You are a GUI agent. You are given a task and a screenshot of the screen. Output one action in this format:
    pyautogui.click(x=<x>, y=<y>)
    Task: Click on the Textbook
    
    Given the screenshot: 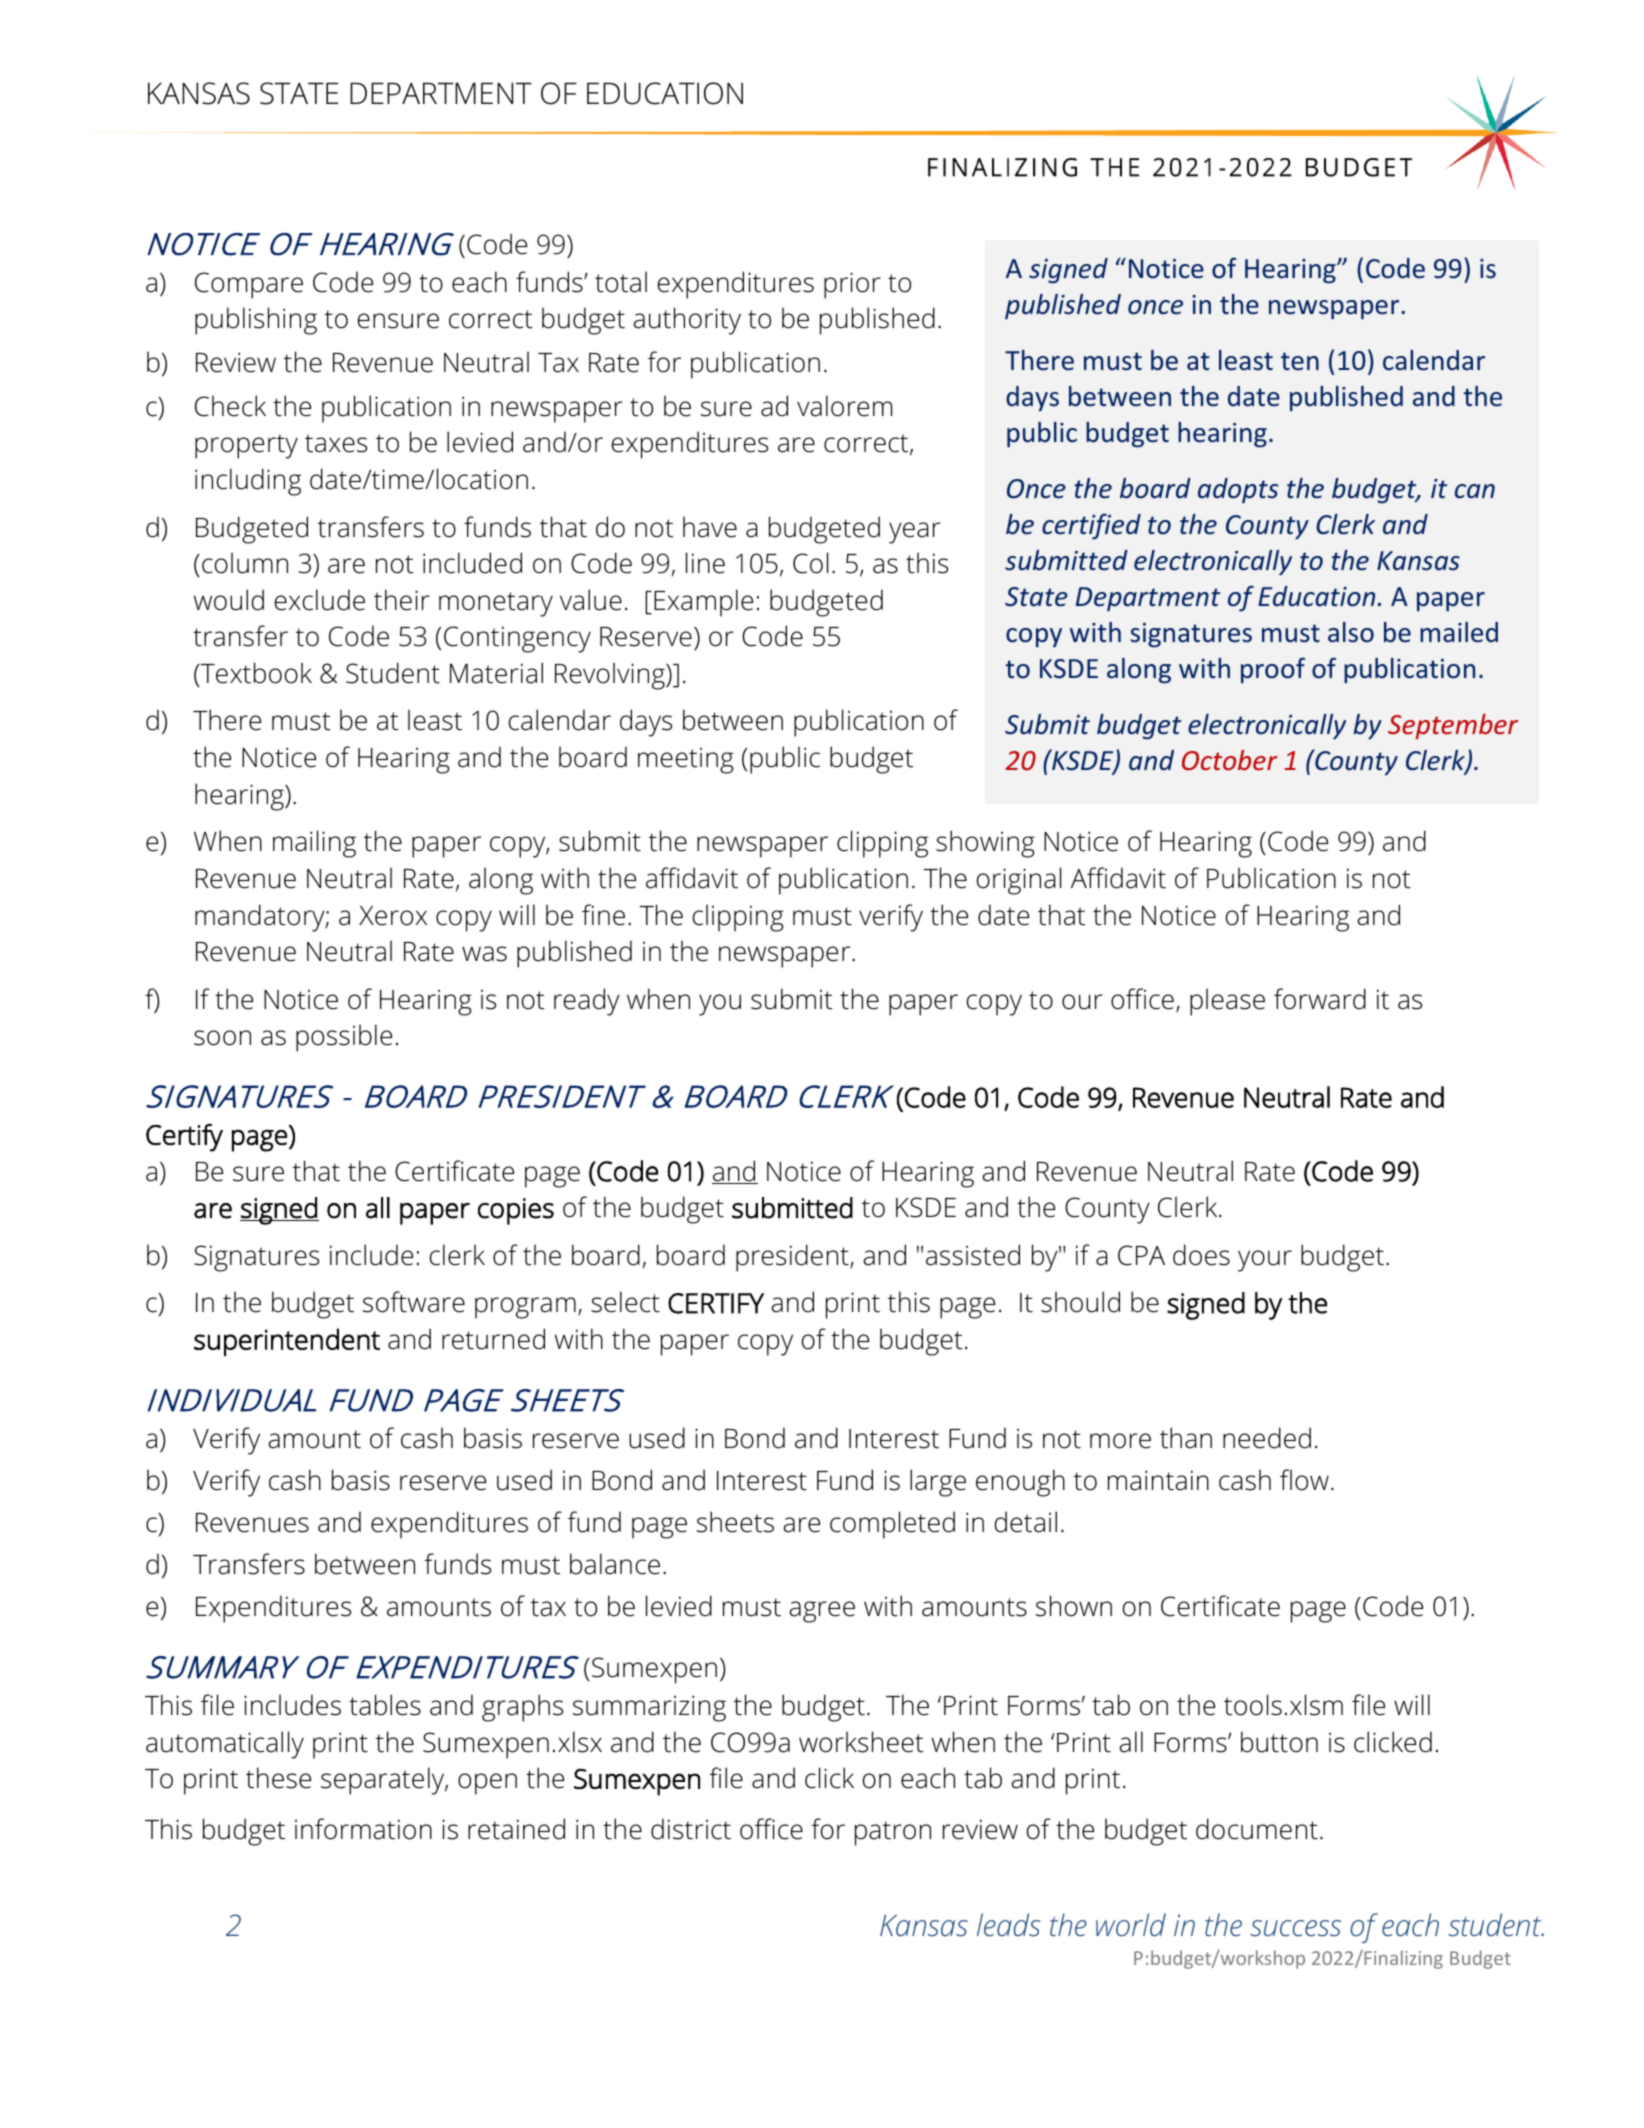 What is the action you would take?
    pyautogui.click(x=255, y=674)
